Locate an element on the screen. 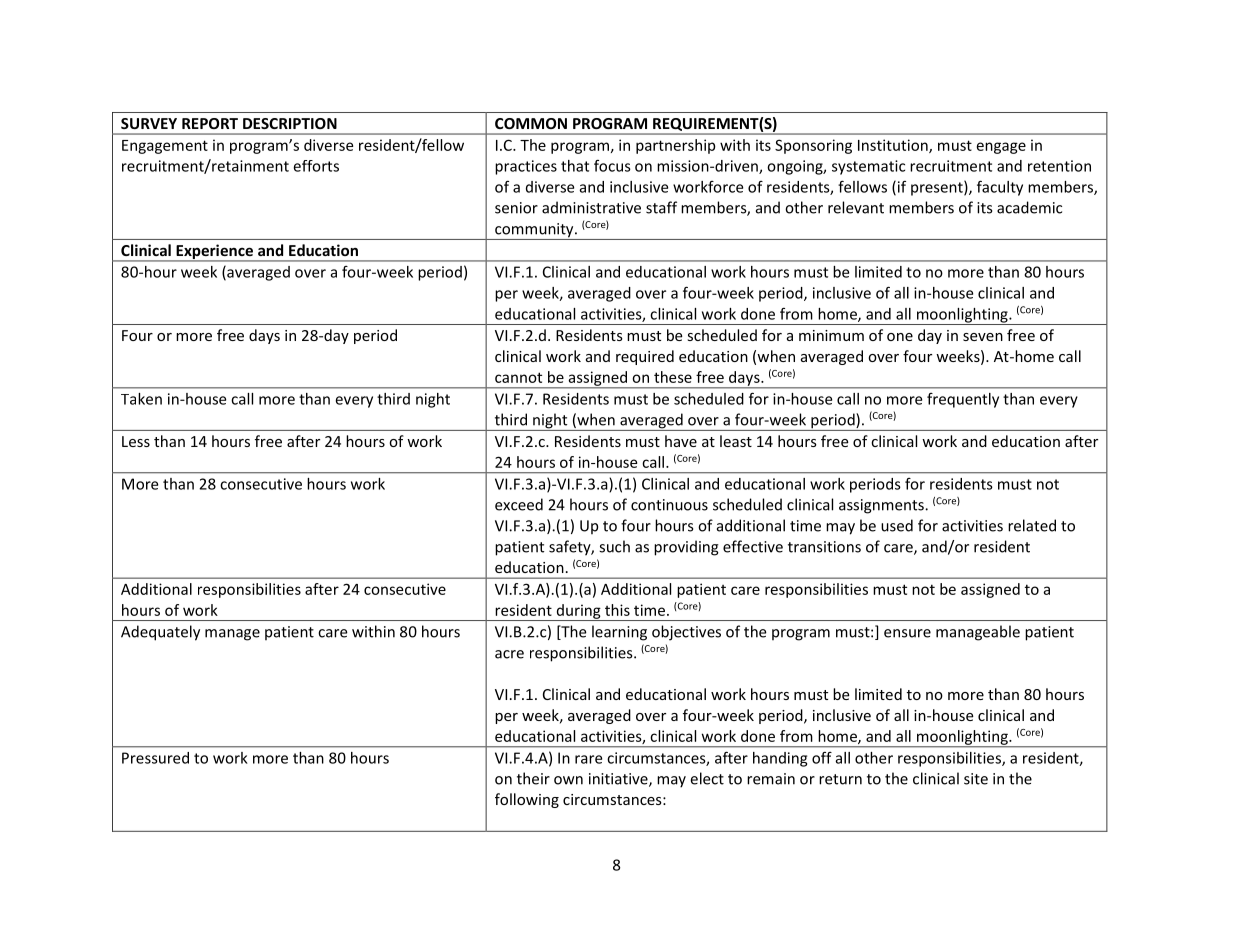 This screenshot has width=1233, height=952. Institution is located at coordinates (894, 146).
